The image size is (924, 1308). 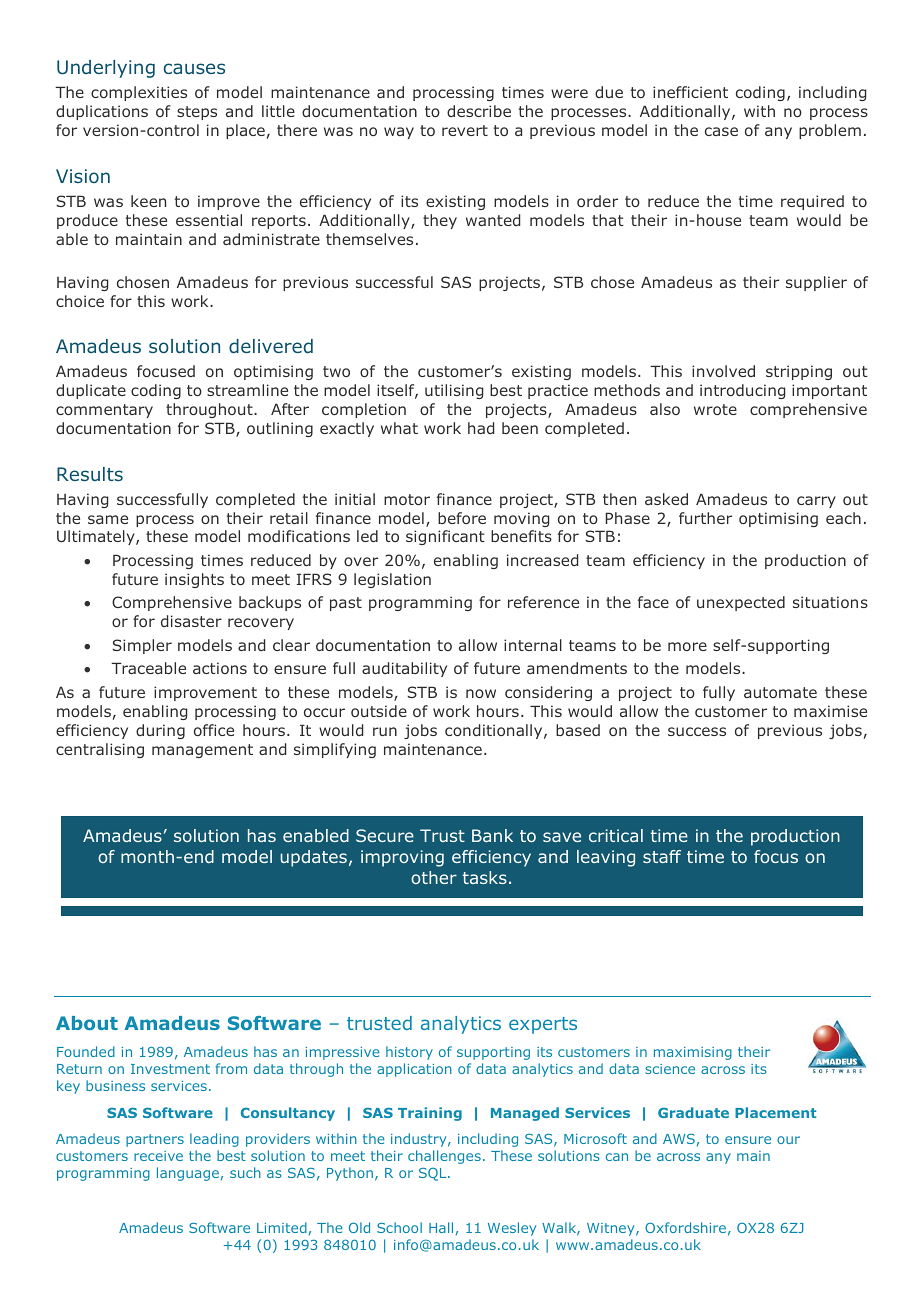 I want to click on AWS, so click(x=679, y=1139).
